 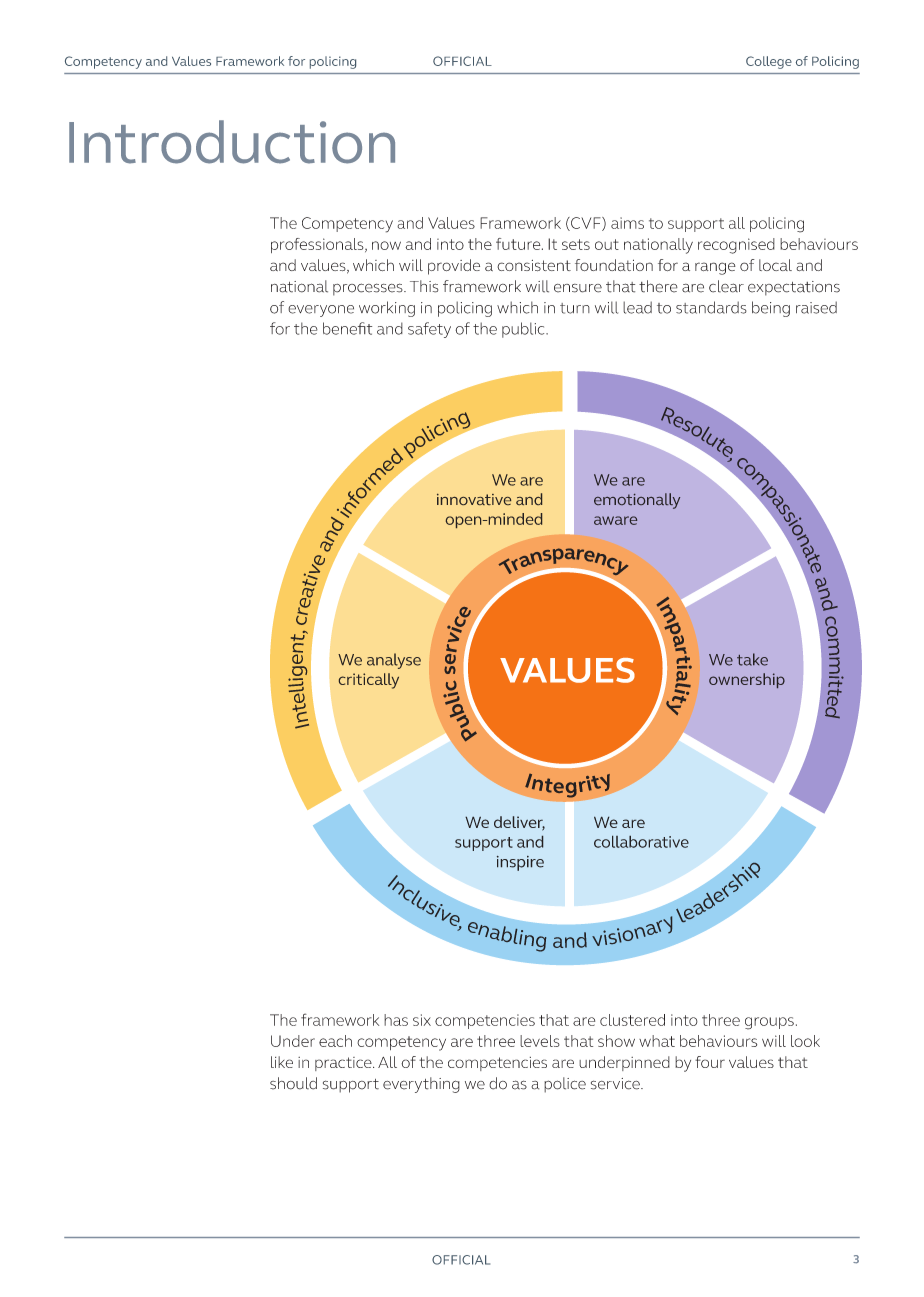 What do you see at coordinates (710, 1062) in the image?
I see `four` at bounding box center [710, 1062].
